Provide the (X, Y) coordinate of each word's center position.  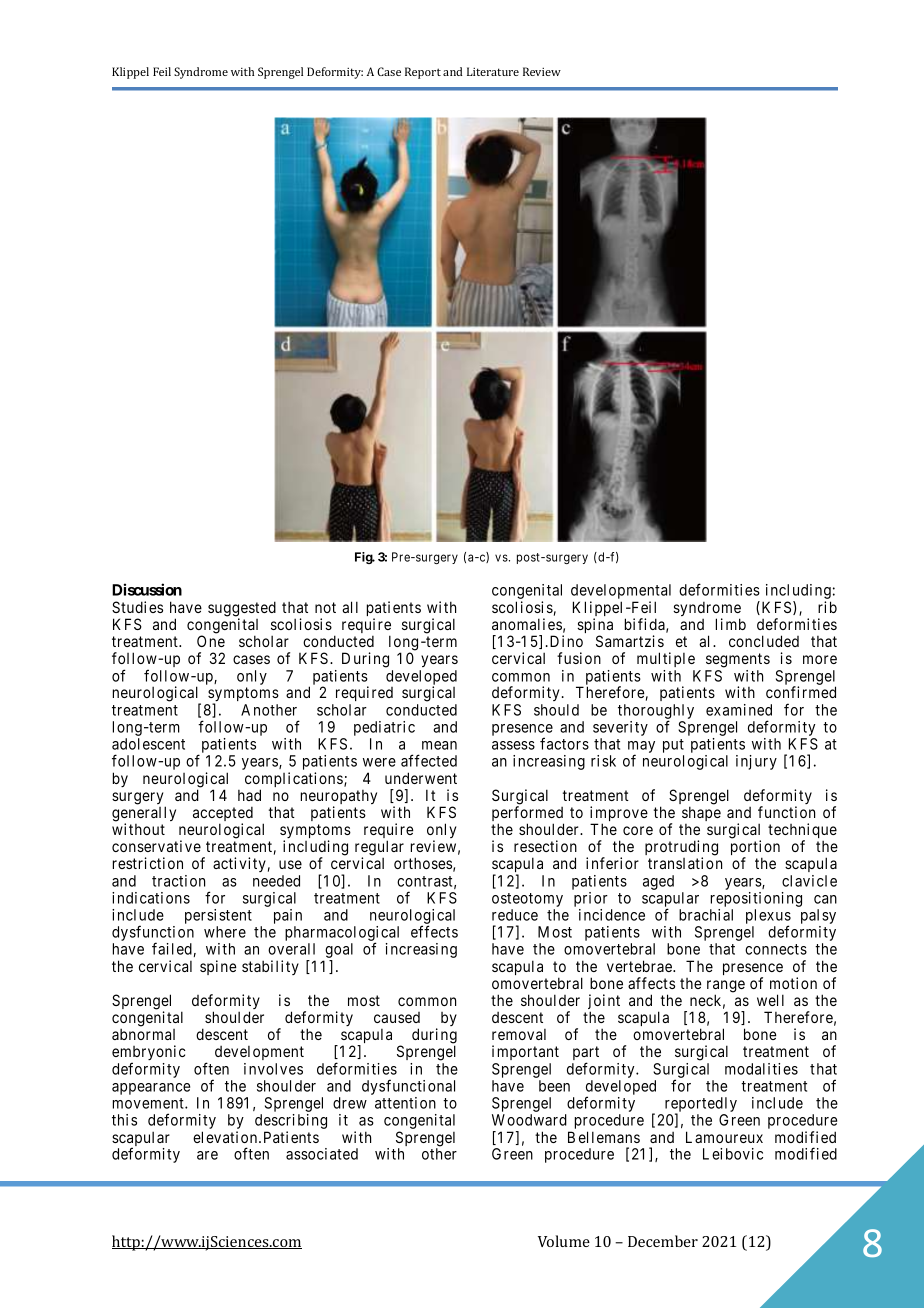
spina (595, 627)
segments (738, 660)
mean (439, 745)
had (249, 795)
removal (519, 1034)
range (726, 987)
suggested (242, 610)
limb (731, 624)
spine (218, 967)
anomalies (527, 624)
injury (756, 762)
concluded (764, 641)
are (207, 1155)
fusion (579, 658)
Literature (493, 71)
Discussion (147, 589)
